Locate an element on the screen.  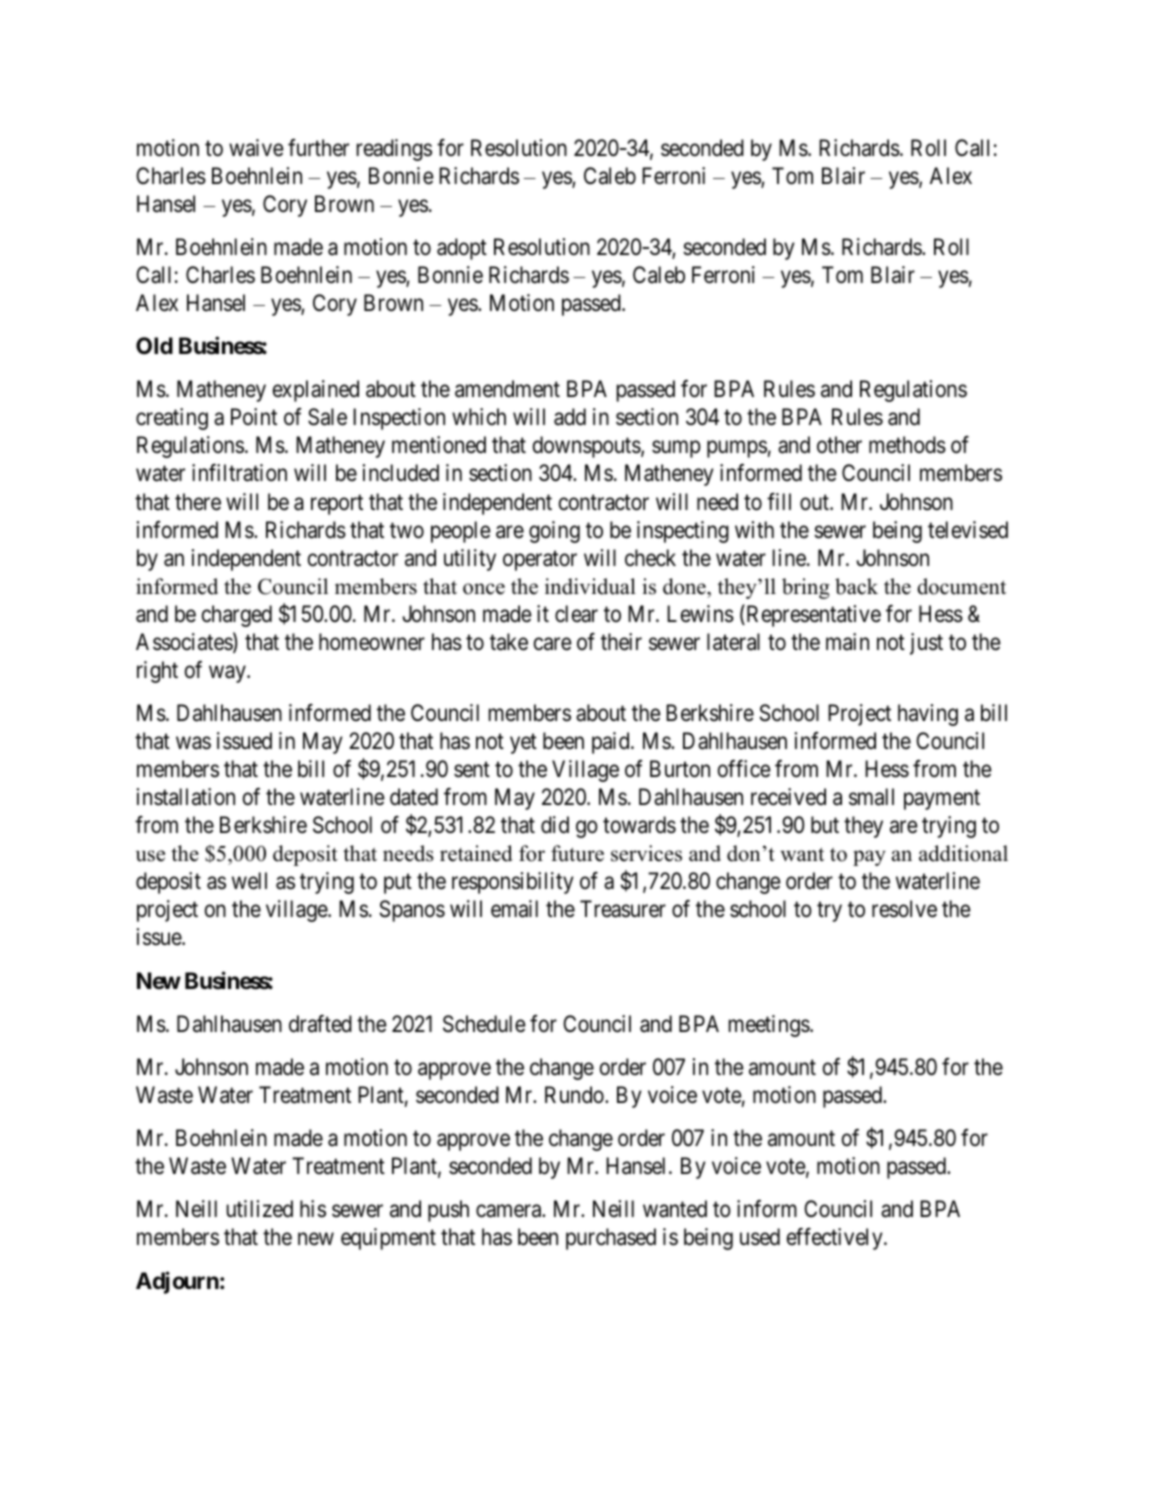
did is located at coordinates (555, 825).
